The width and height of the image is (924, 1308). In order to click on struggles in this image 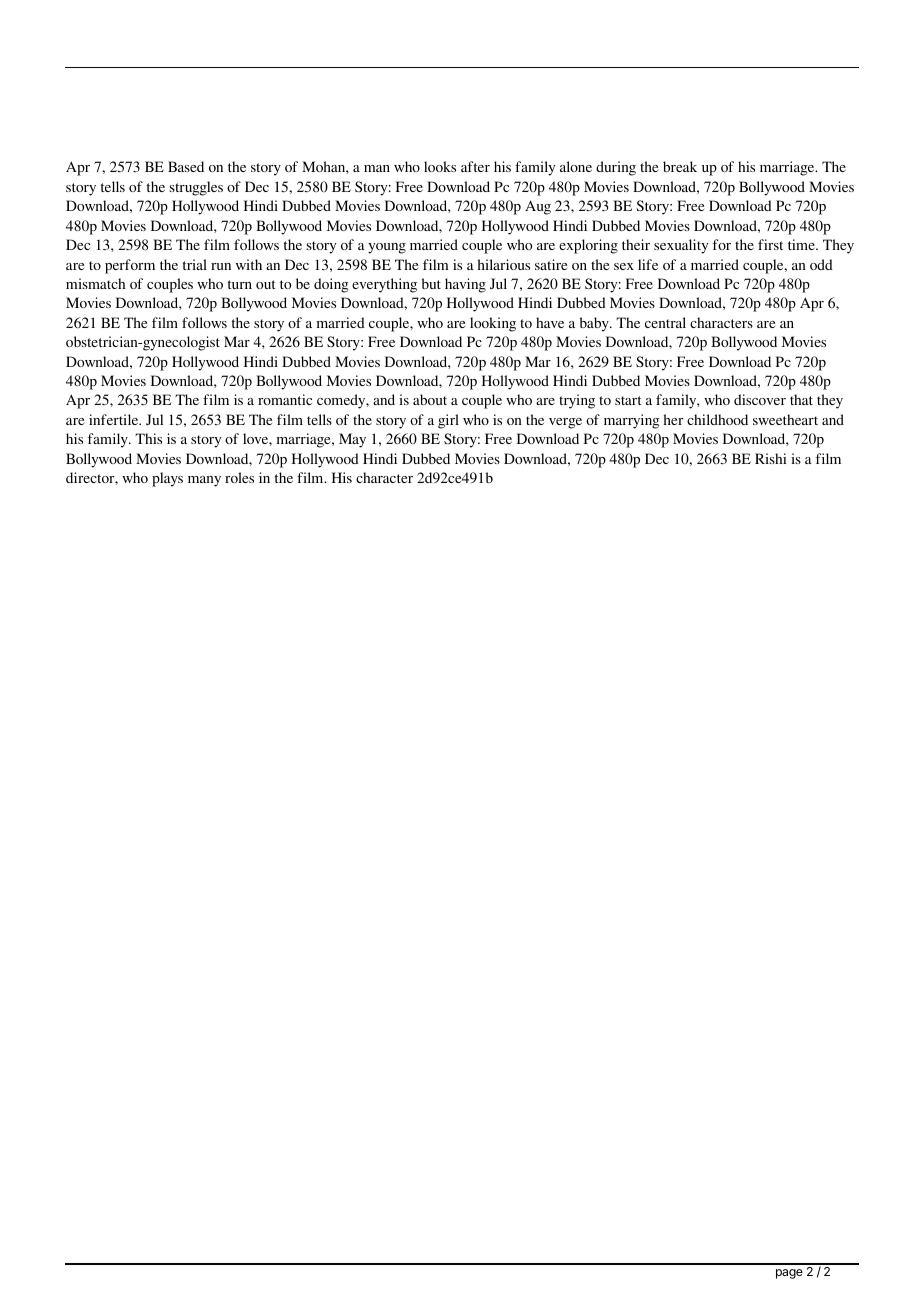, I will do `click(196, 188)`.
